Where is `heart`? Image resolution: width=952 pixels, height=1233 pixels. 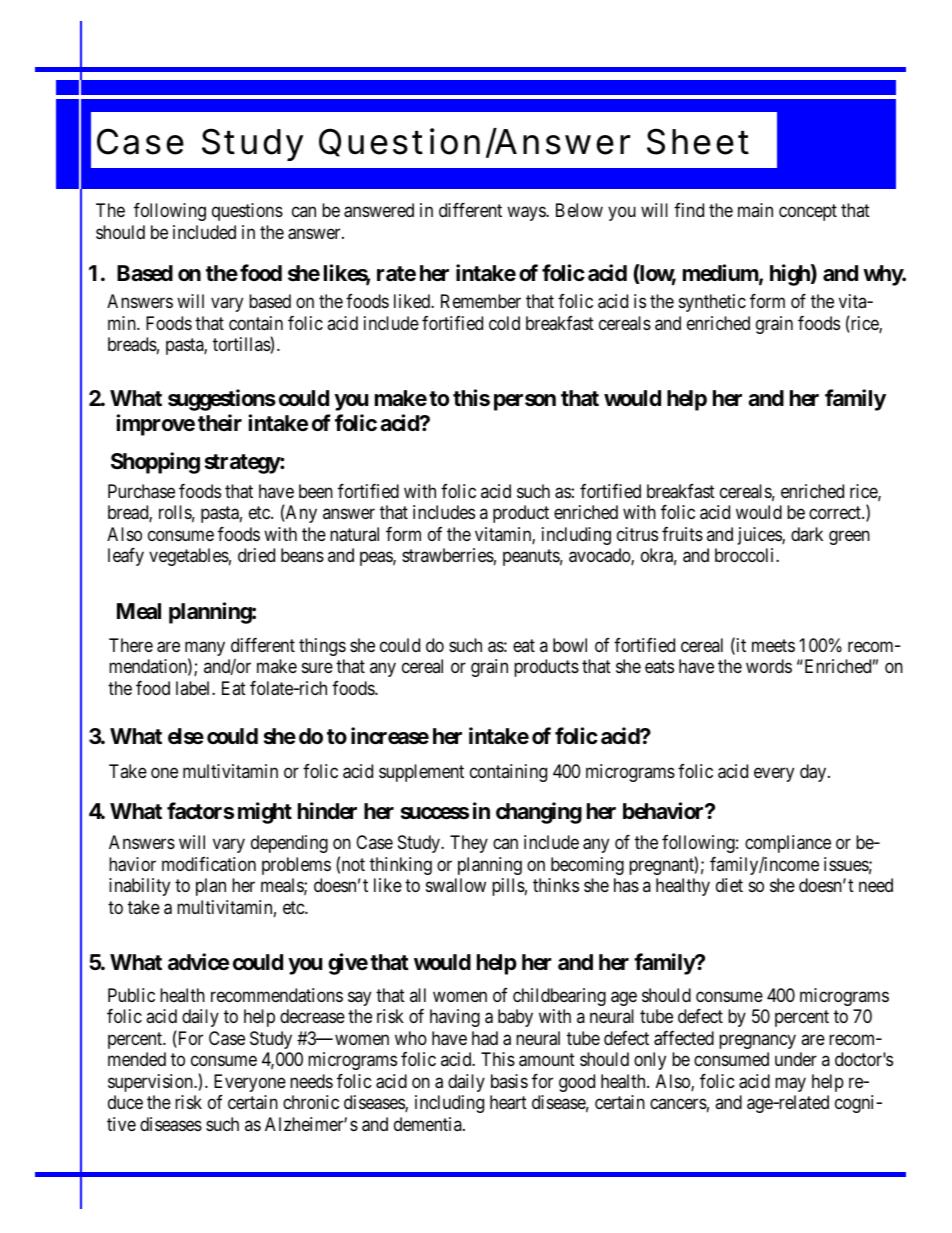 heart is located at coordinates (508, 1102).
